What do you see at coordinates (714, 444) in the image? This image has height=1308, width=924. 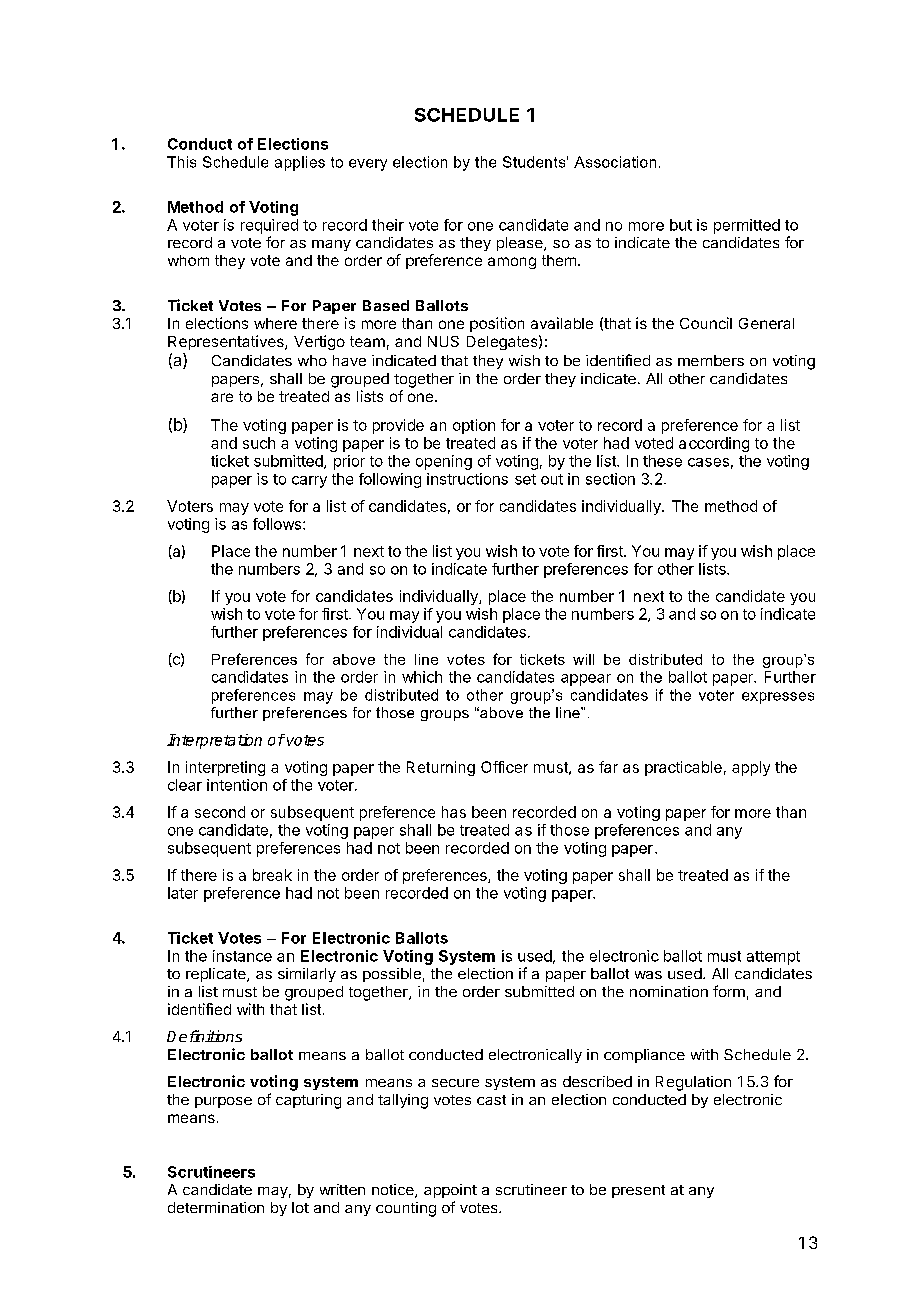 I see `according` at bounding box center [714, 444].
